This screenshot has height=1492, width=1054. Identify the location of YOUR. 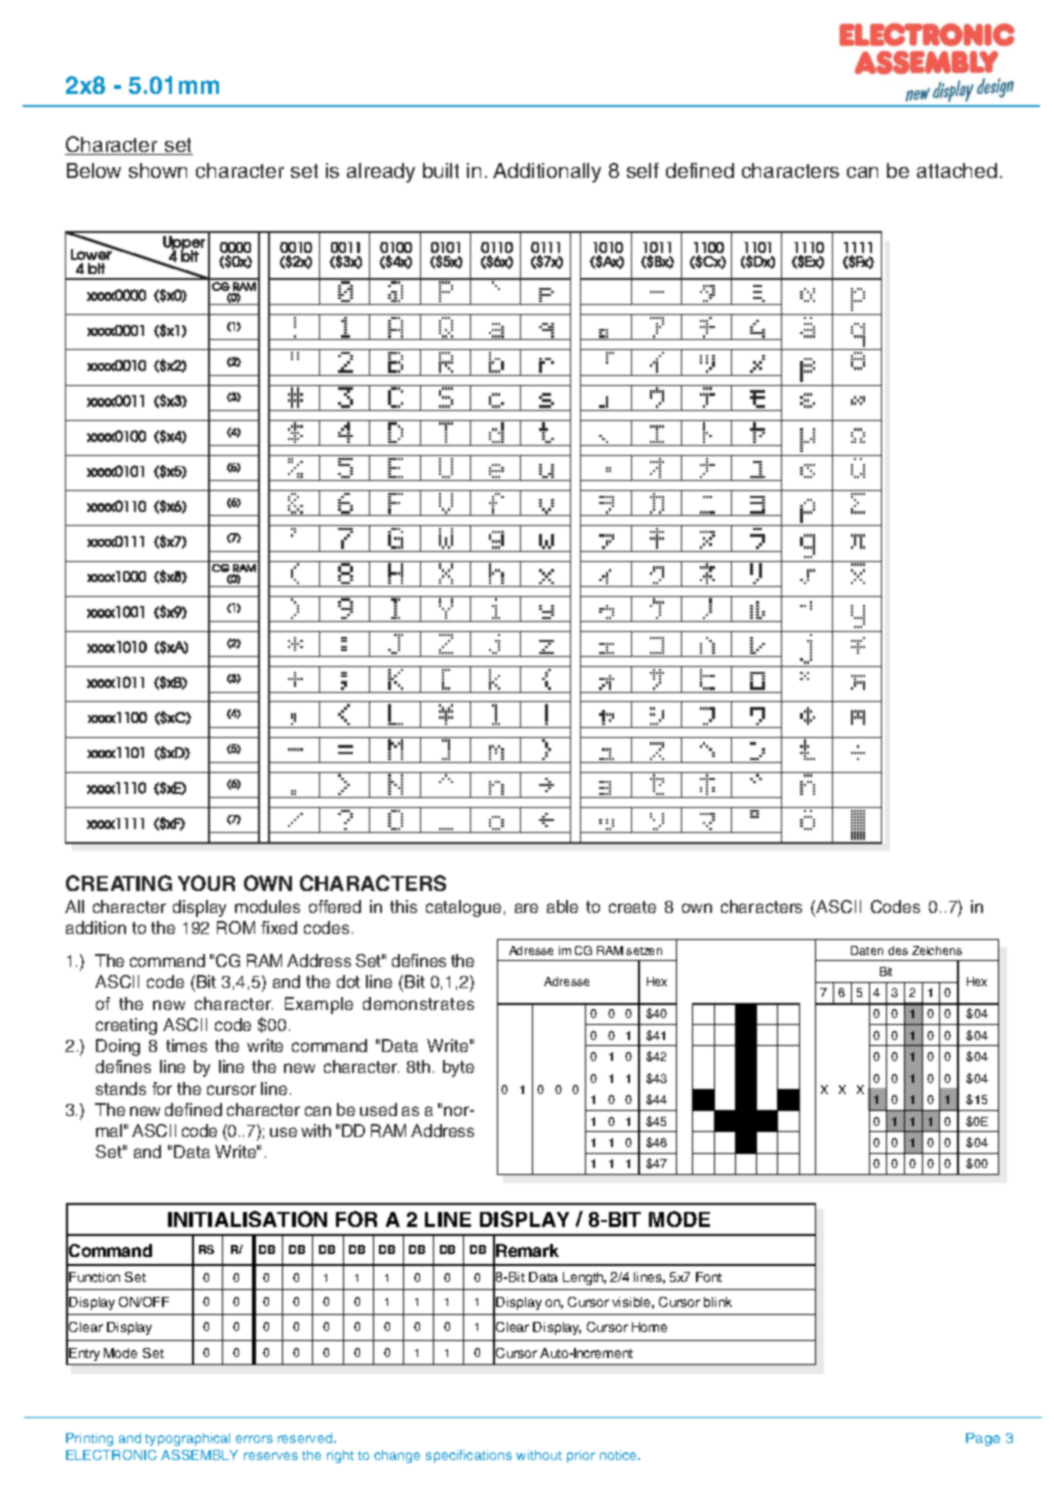
(206, 883).
